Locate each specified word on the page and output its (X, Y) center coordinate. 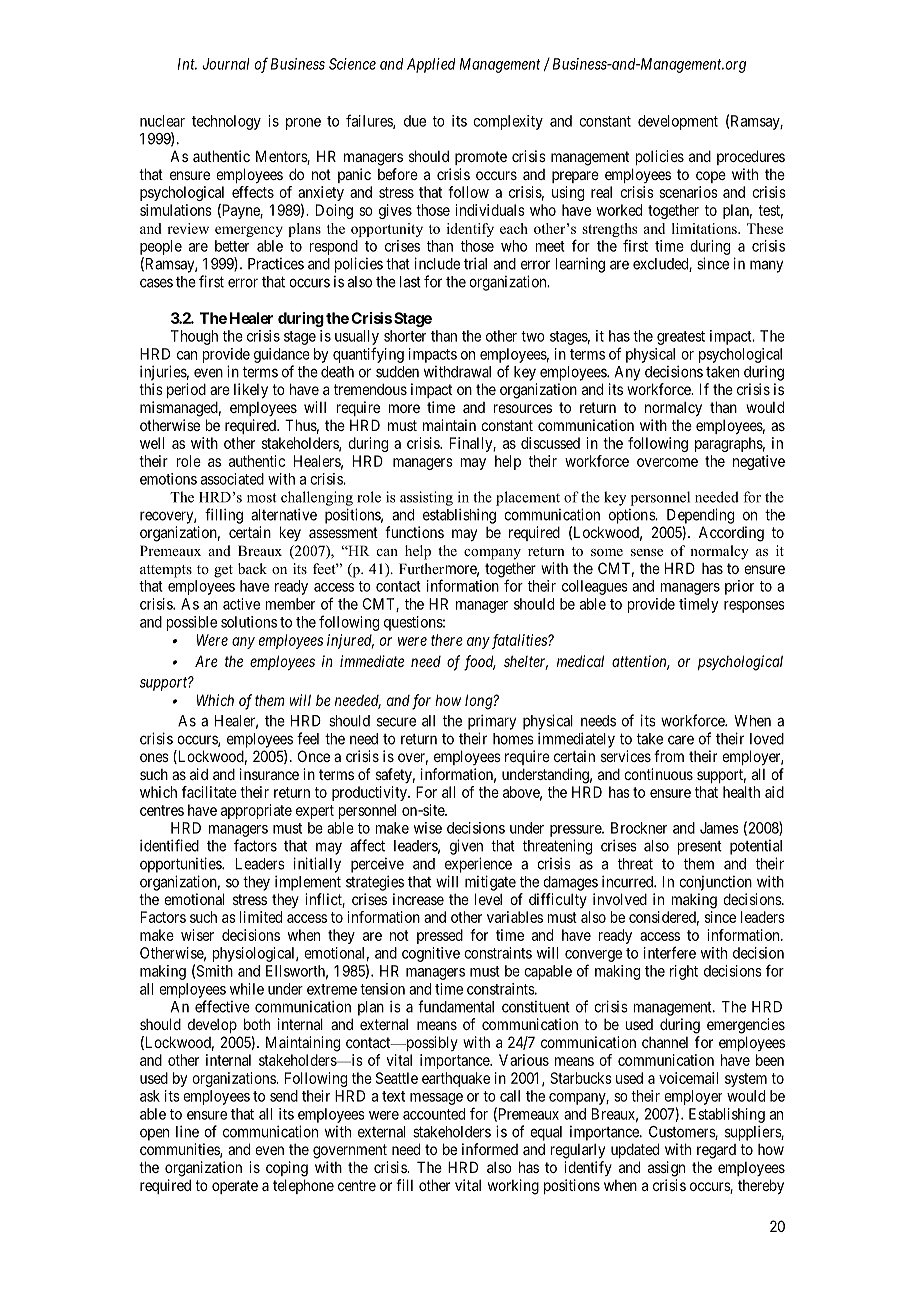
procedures (751, 157)
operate (235, 1187)
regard (716, 1151)
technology (226, 122)
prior (739, 587)
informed (490, 1149)
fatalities (519, 641)
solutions (249, 622)
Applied (431, 65)
